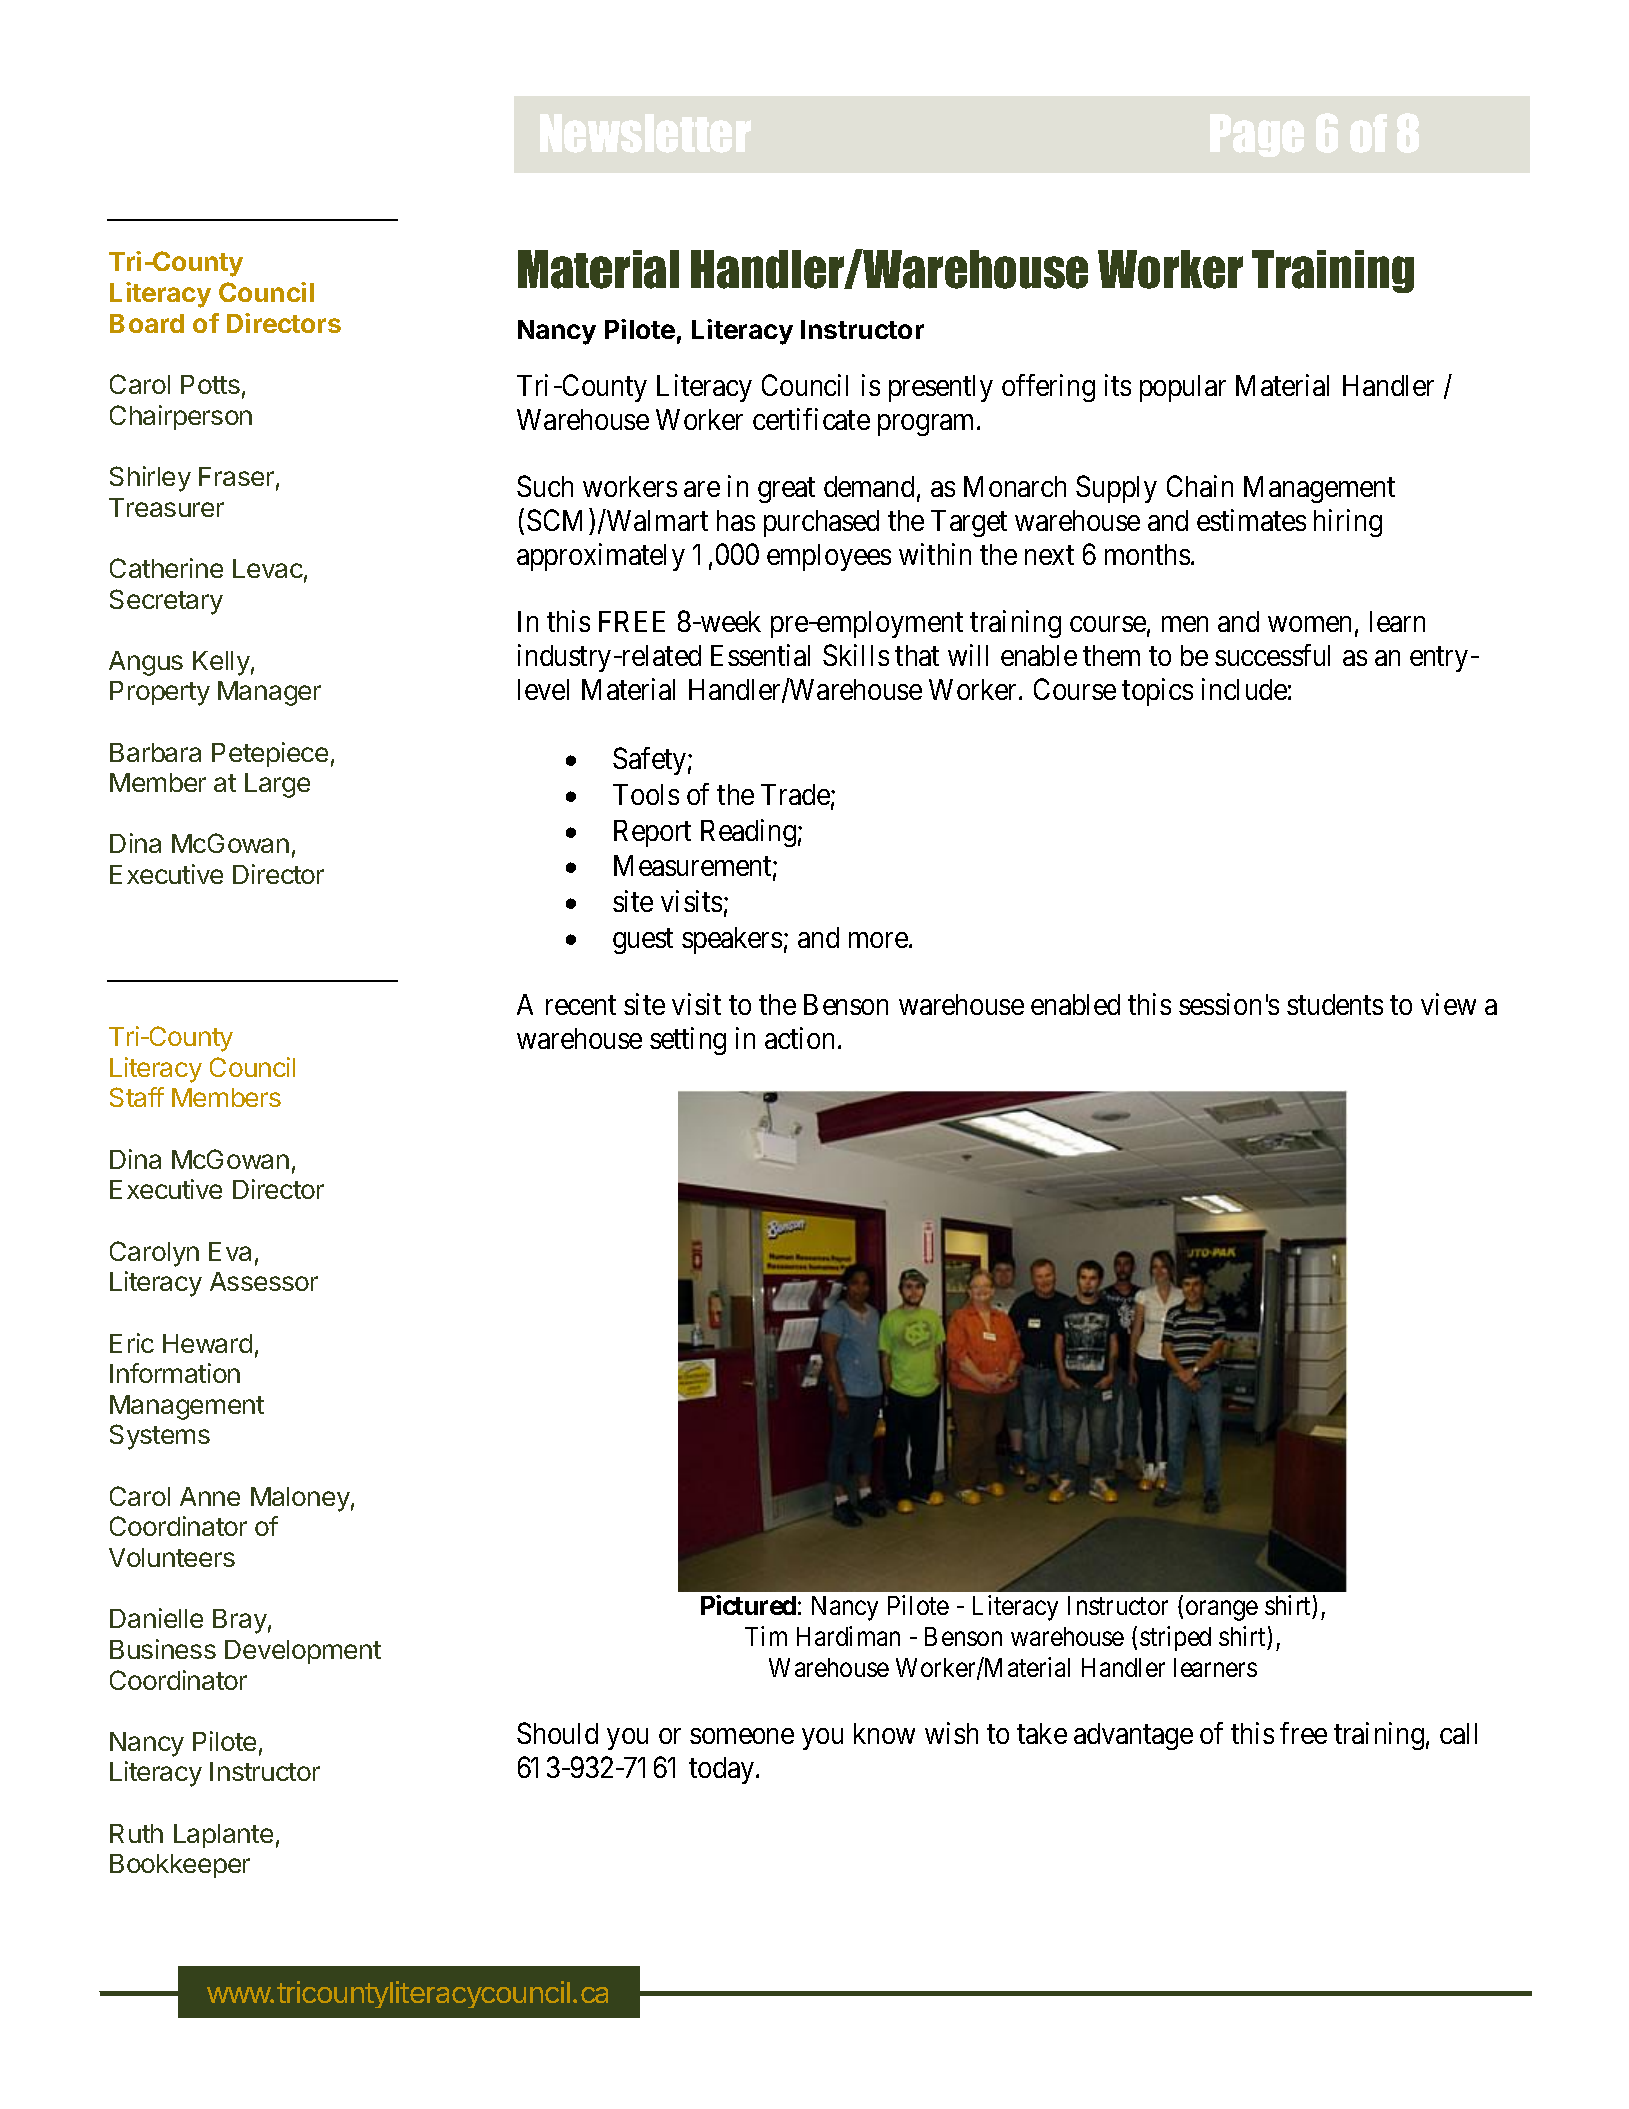 The width and height of the document is (1629, 2109). What do you see at coordinates (748, 1605) in the document?
I see `Pictured` at bounding box center [748, 1605].
